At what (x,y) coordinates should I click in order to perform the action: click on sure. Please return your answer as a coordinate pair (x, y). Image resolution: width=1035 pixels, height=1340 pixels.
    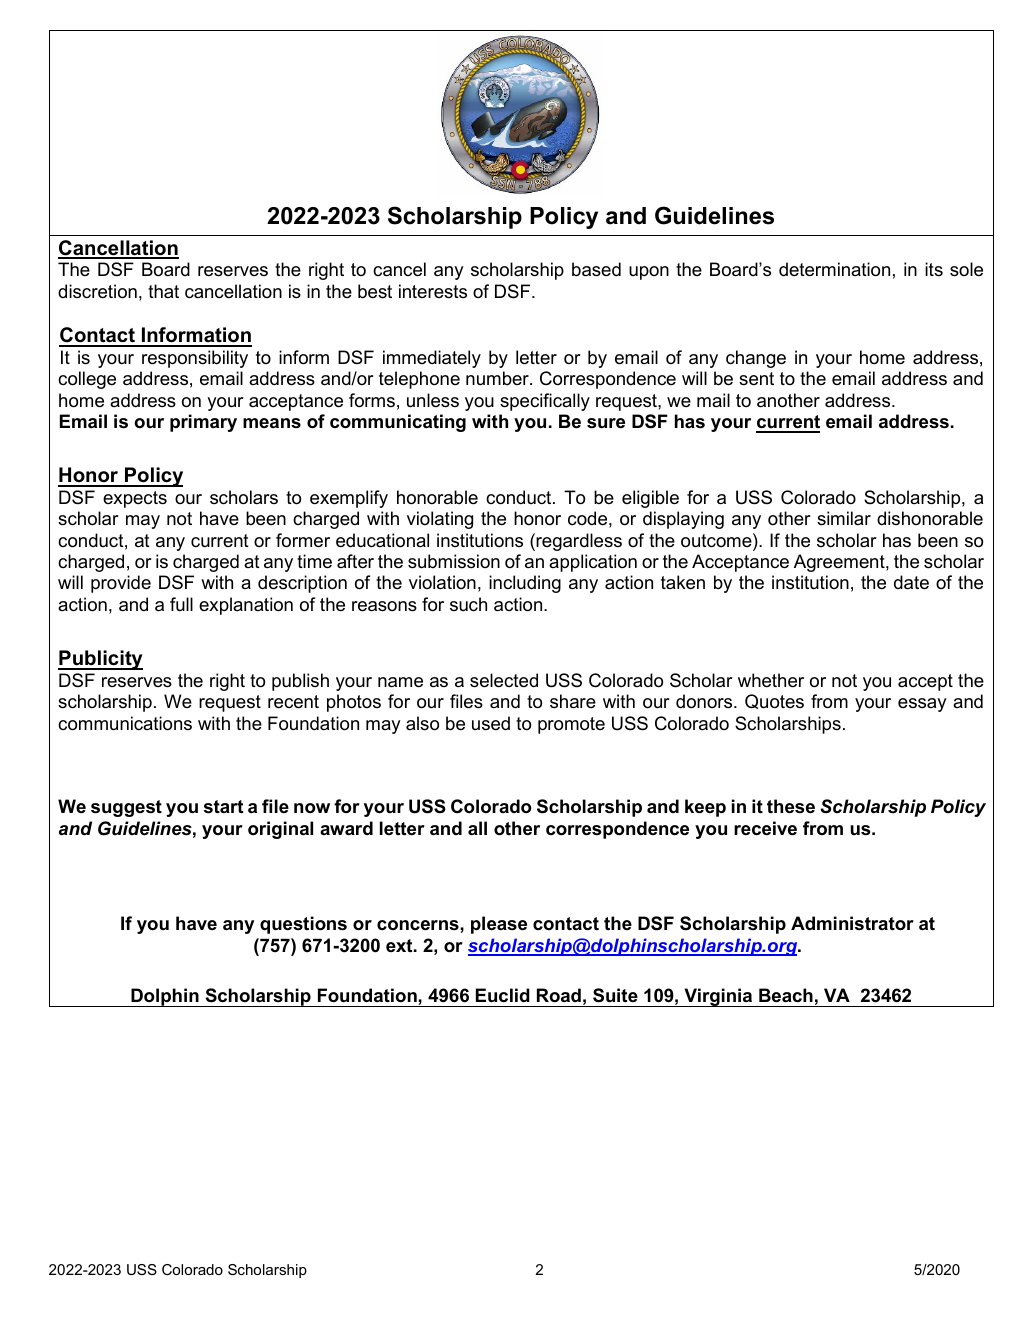
    Looking at the image, I should click on (606, 423).
